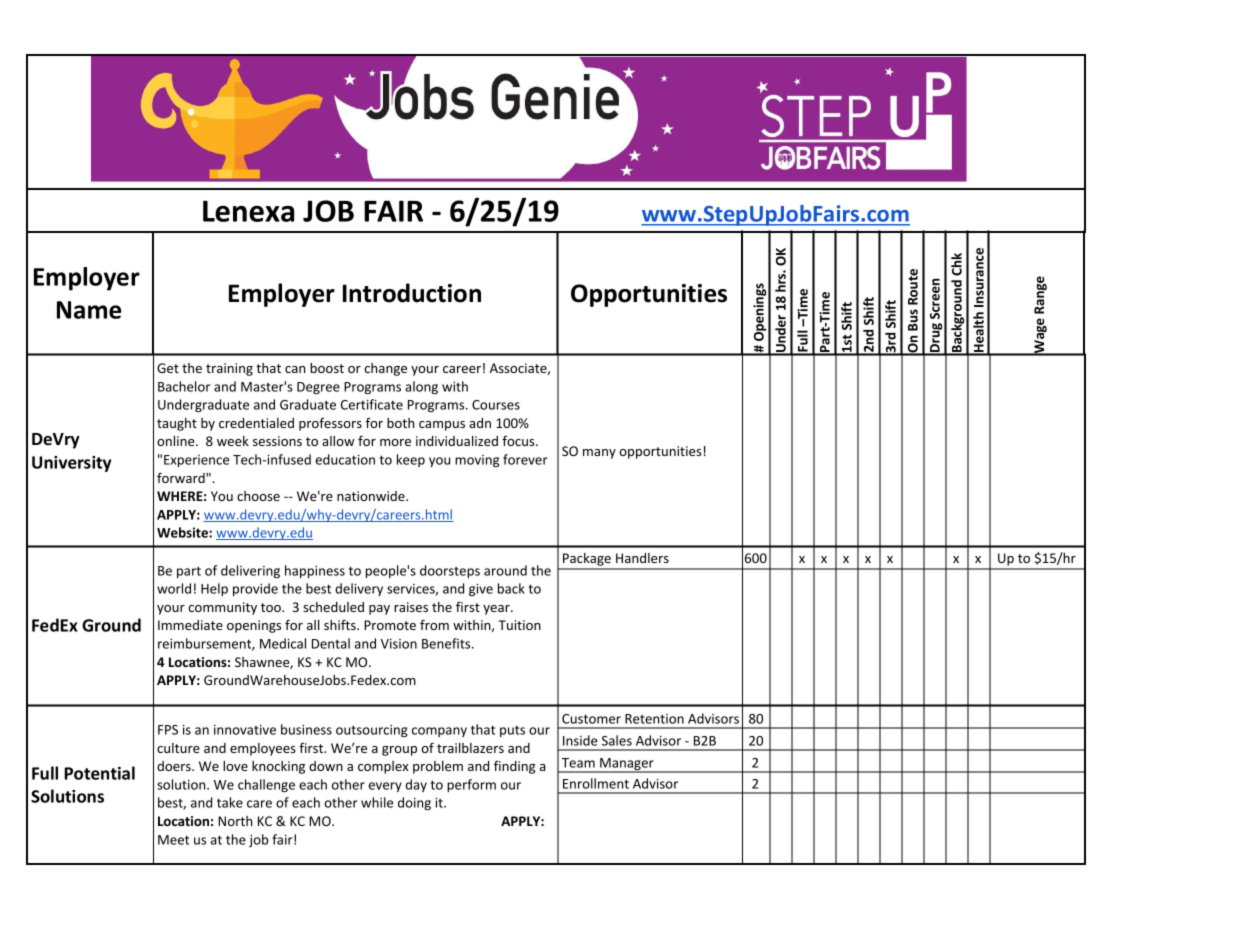 The image size is (1233, 952). What do you see at coordinates (89, 310) in the document?
I see `Name` at bounding box center [89, 310].
